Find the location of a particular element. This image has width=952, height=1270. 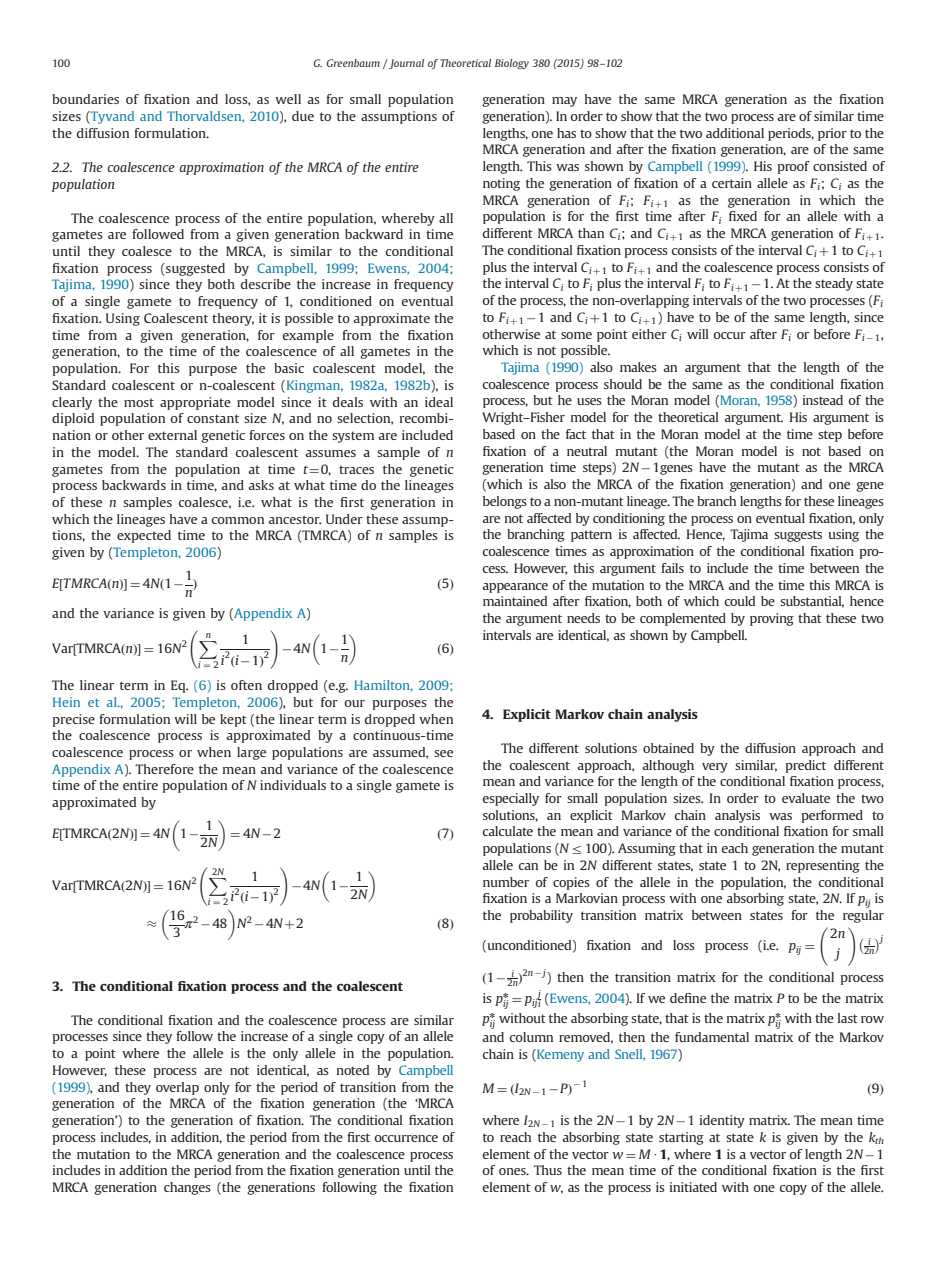

number is located at coordinates (506, 882).
